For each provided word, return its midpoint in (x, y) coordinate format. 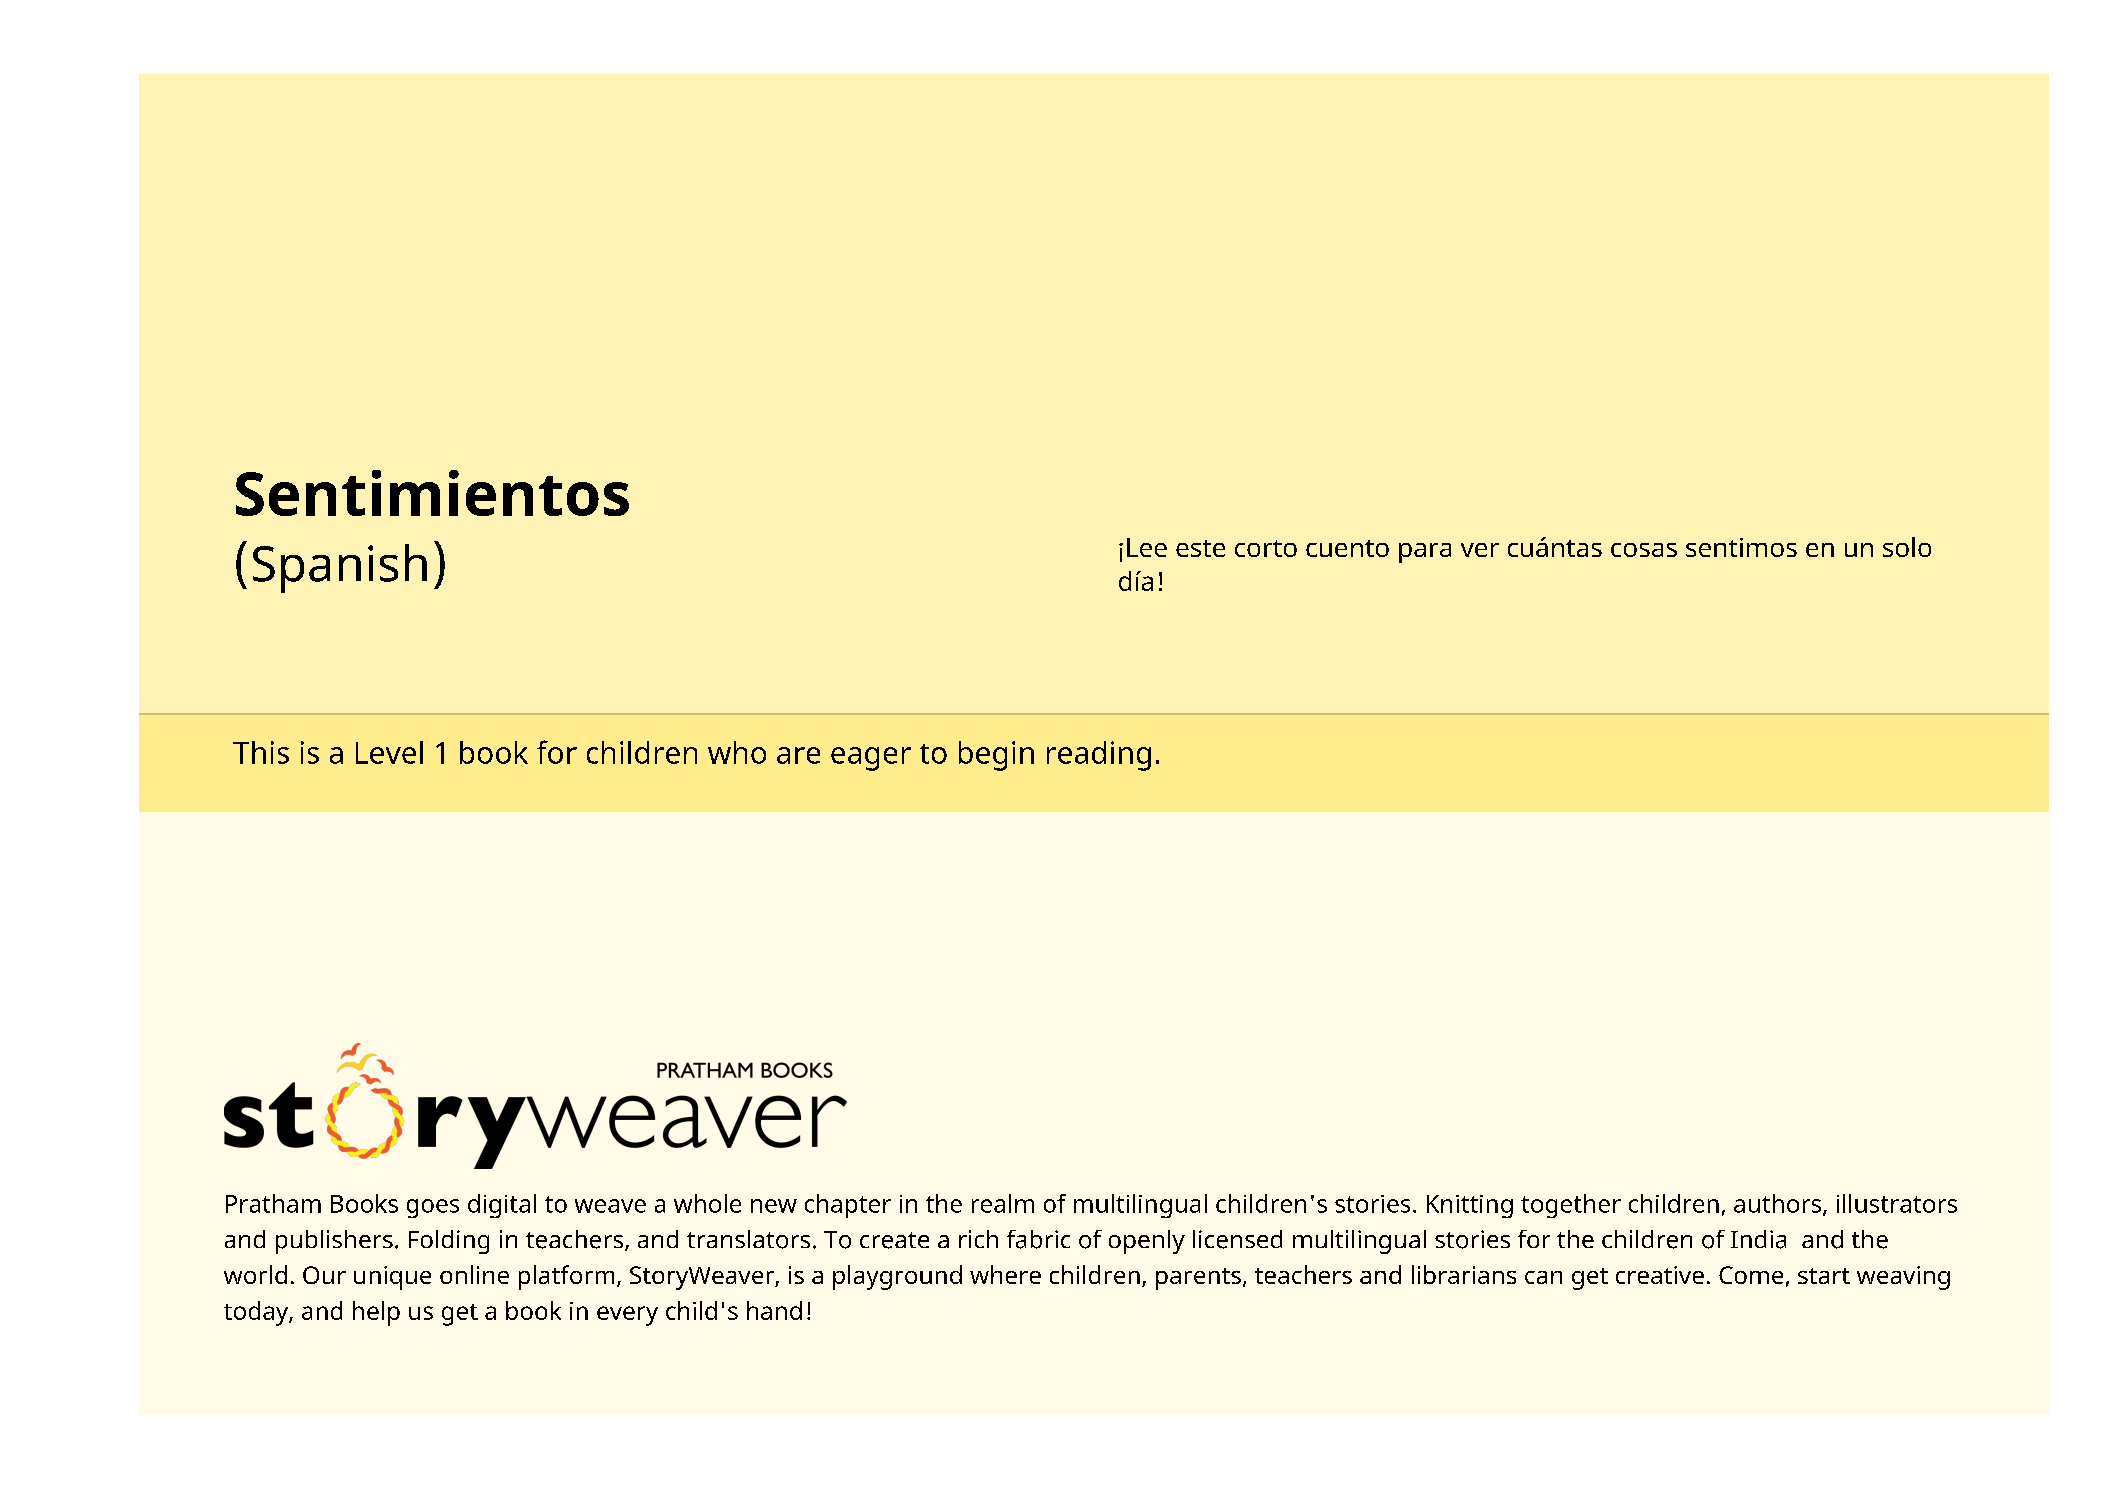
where (1005, 1274)
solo (1907, 547)
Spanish (340, 568)
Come (1751, 1275)
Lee (1147, 547)
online (474, 1274)
